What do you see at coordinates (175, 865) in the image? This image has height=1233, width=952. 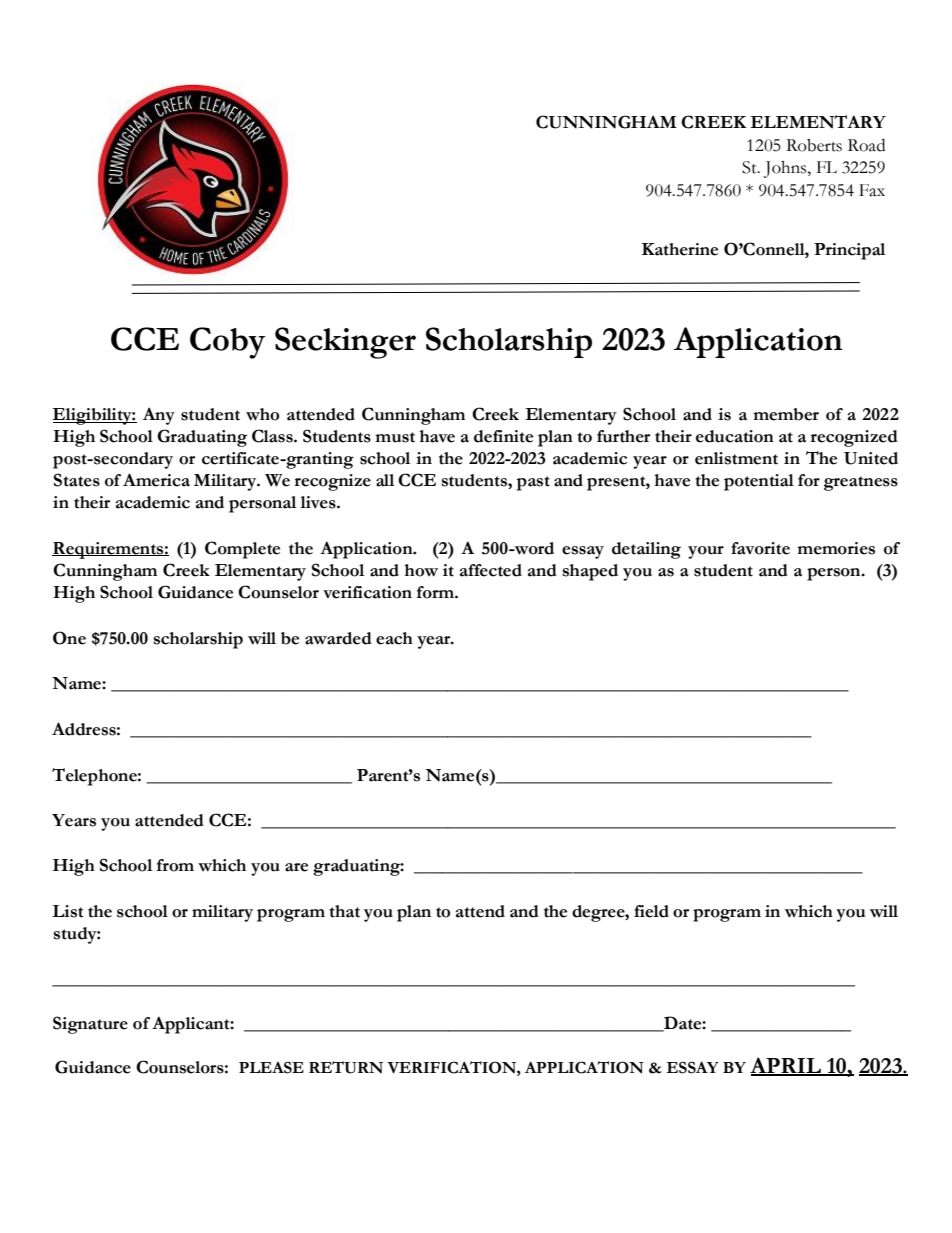 I see `from` at bounding box center [175, 865].
